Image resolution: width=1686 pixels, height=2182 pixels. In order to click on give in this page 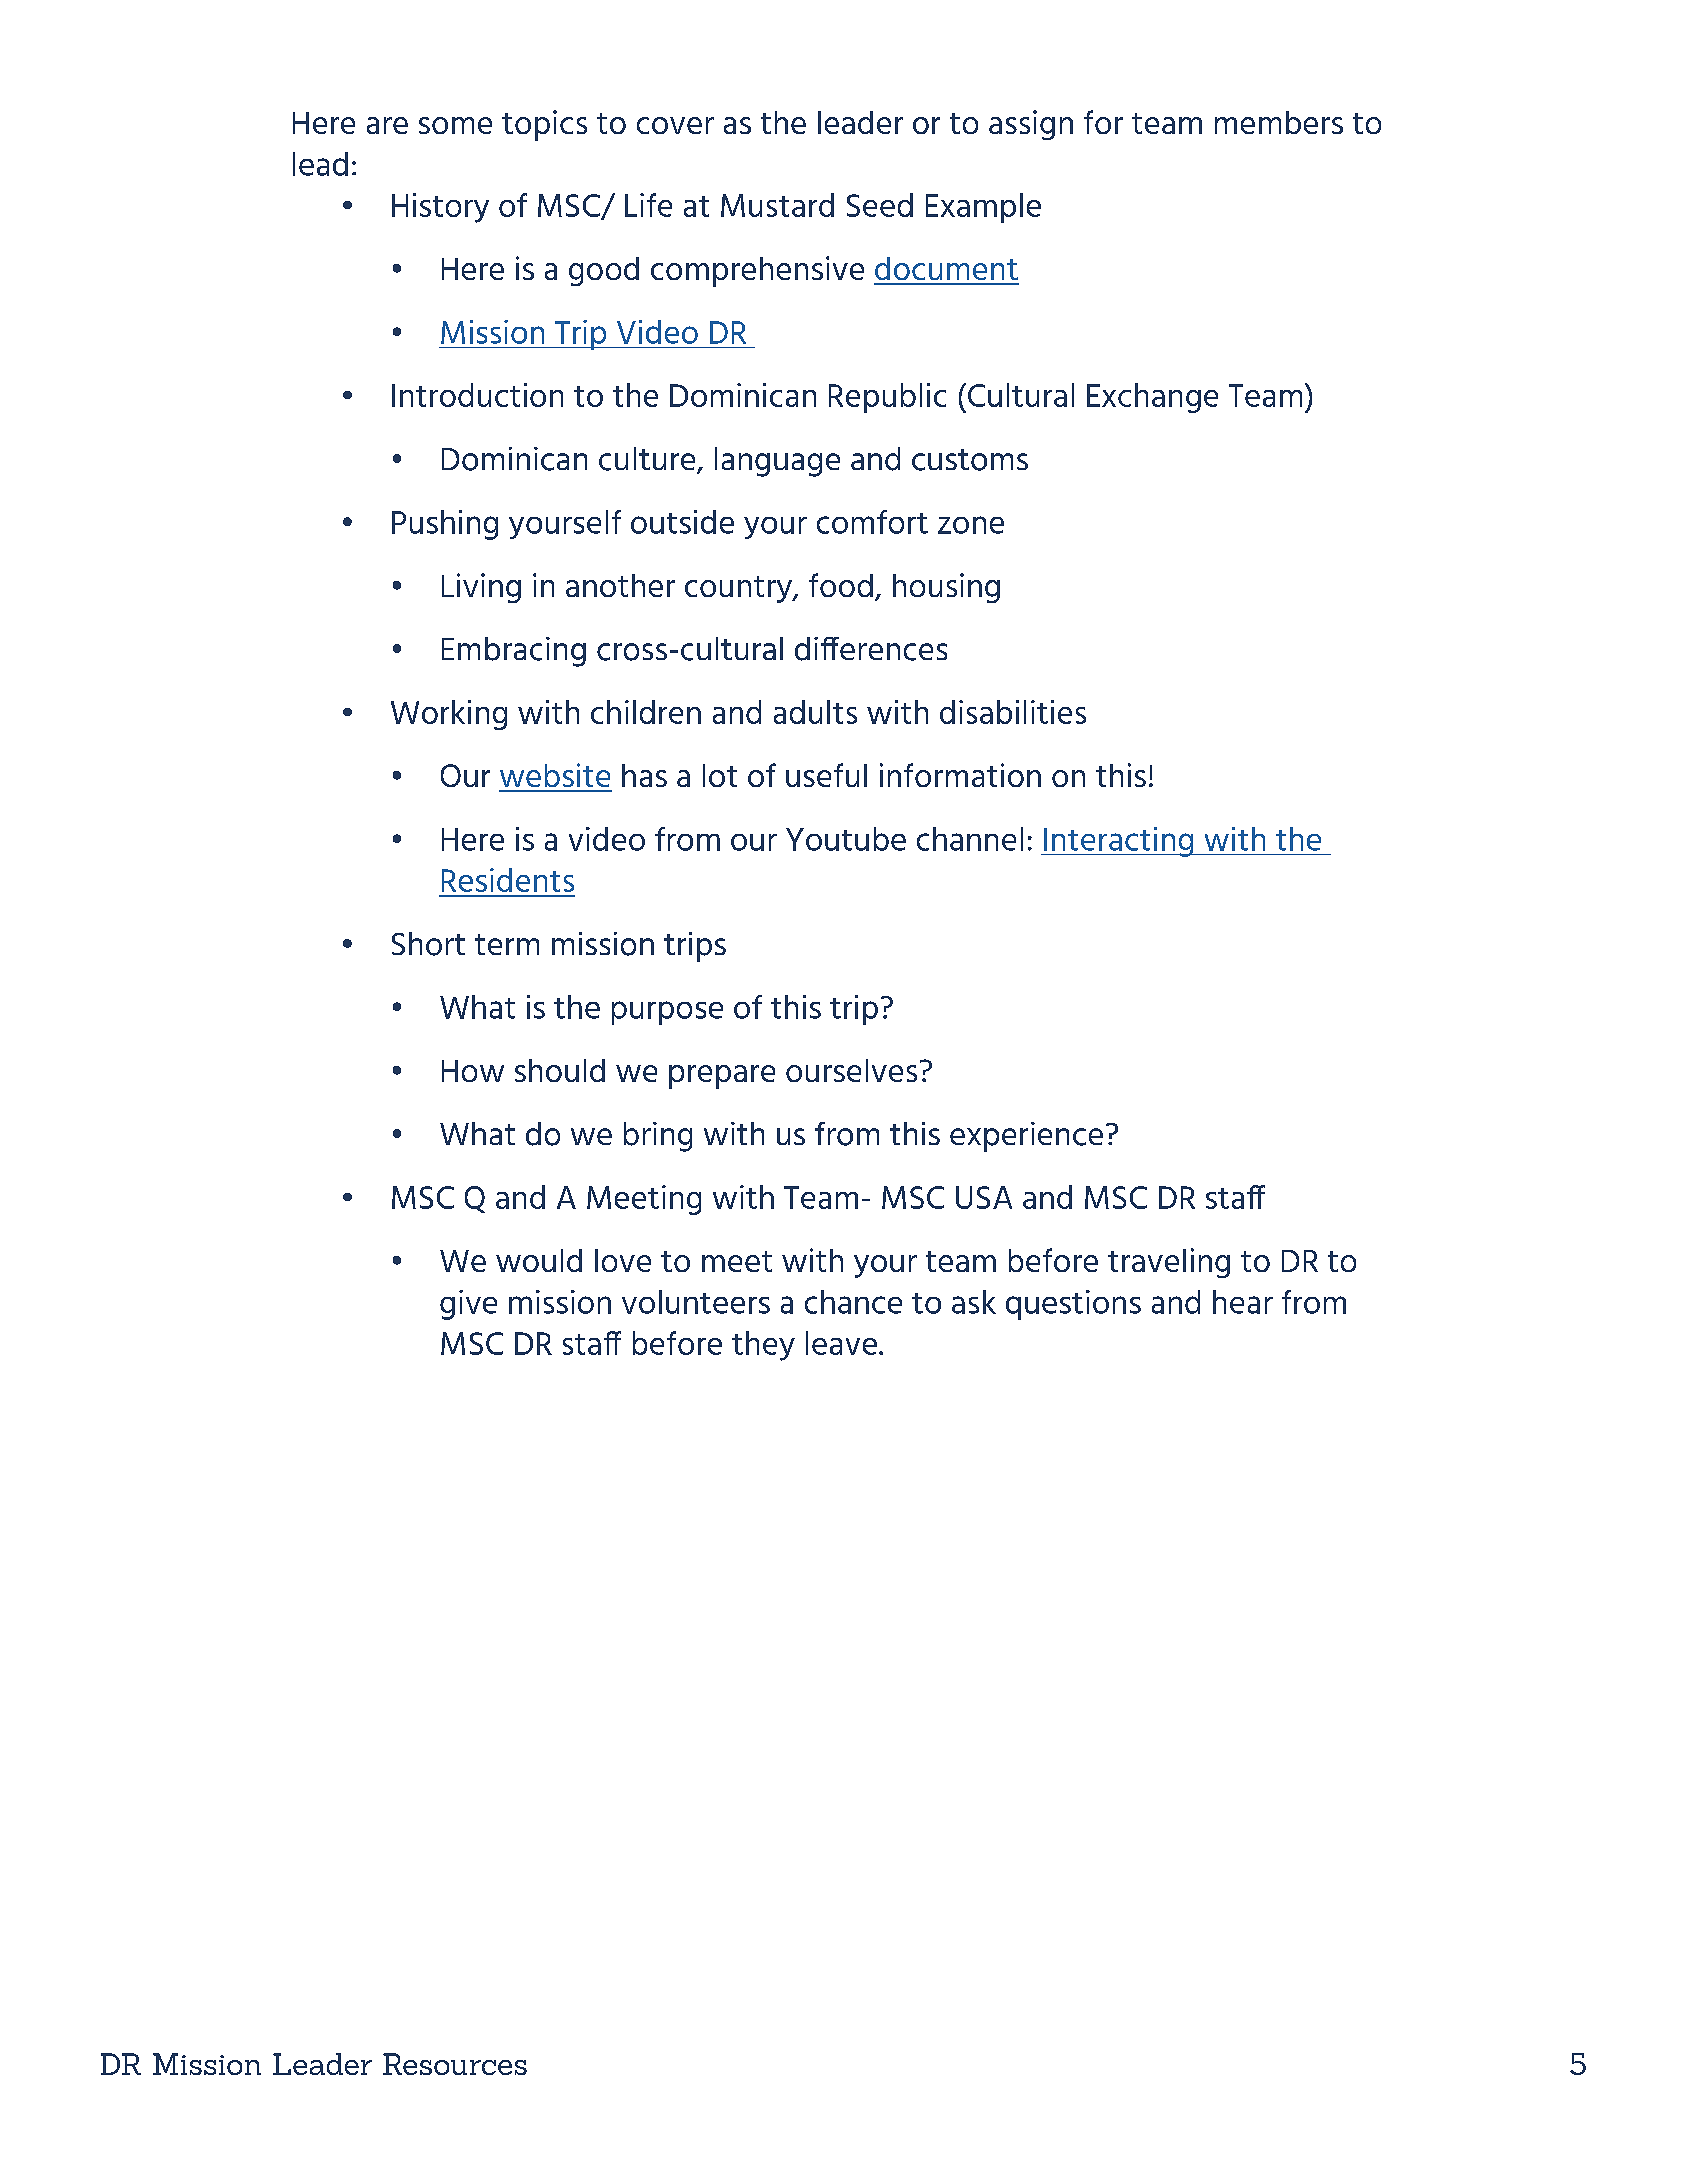, I will do `click(468, 1305)`.
